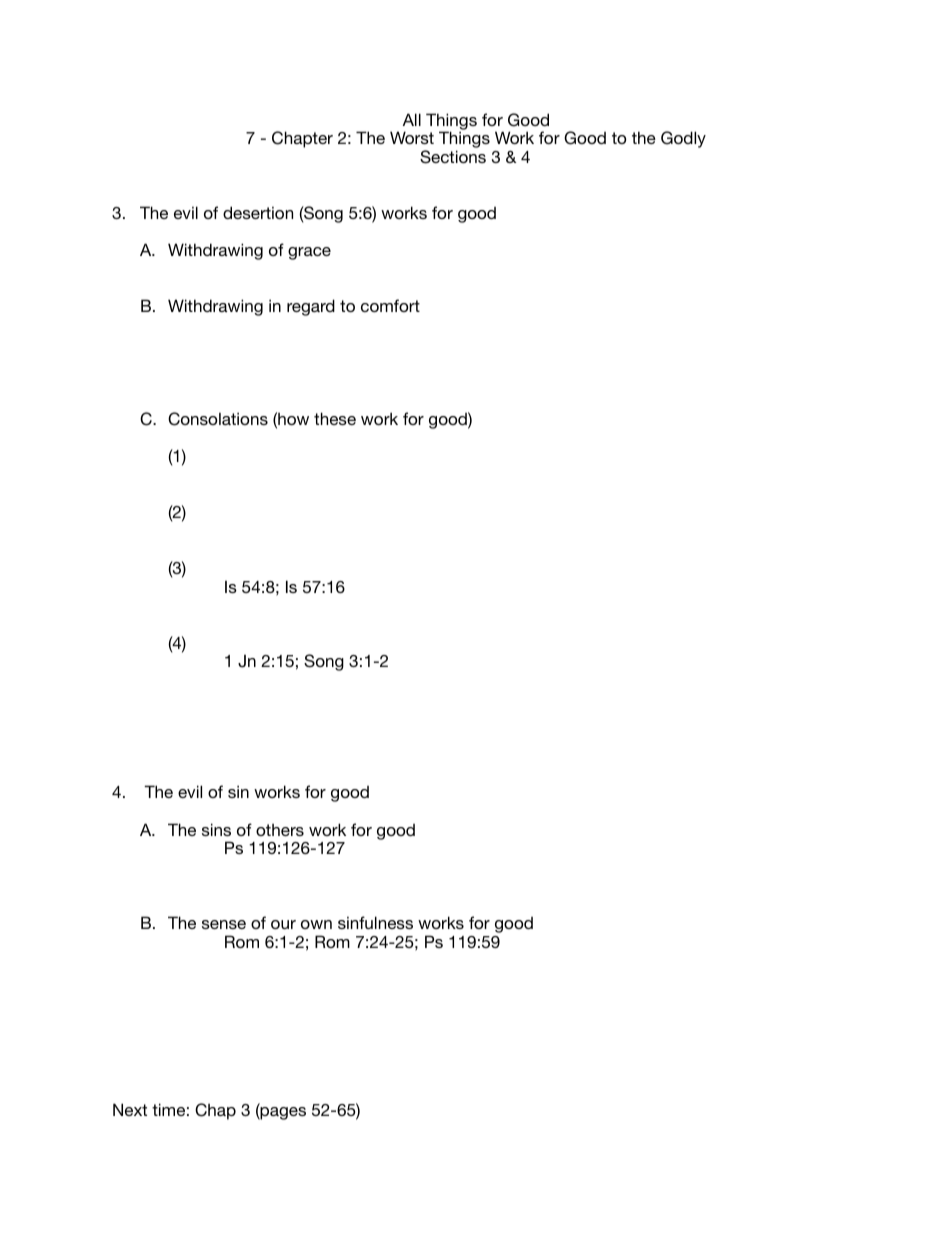 The image size is (952, 1233). What do you see at coordinates (130, 1109) in the page?
I see `Next` at bounding box center [130, 1109].
